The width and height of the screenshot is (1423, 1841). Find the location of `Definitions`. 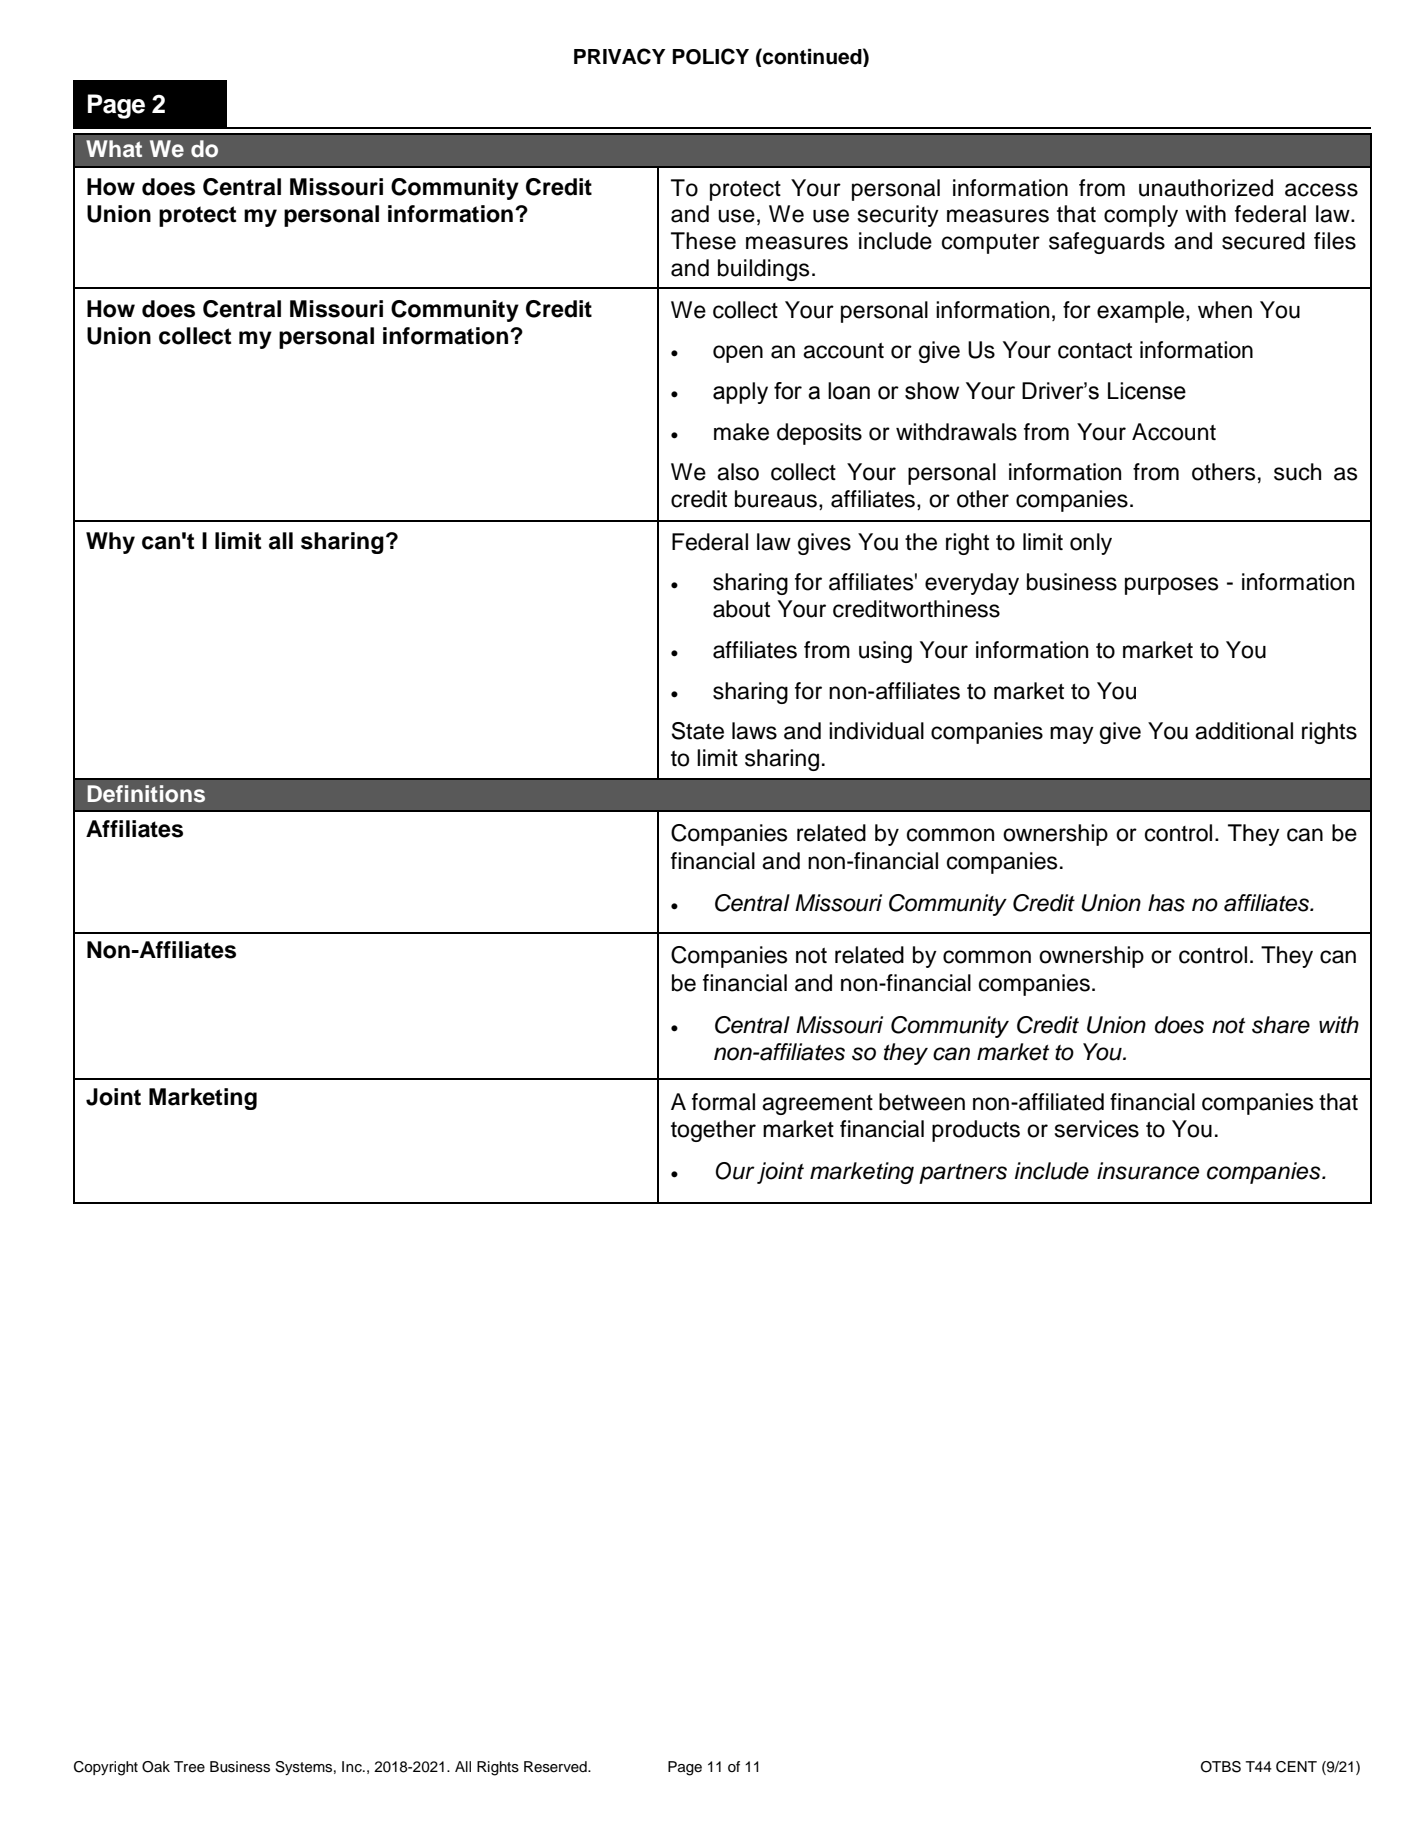

Definitions is located at coordinates (146, 794).
